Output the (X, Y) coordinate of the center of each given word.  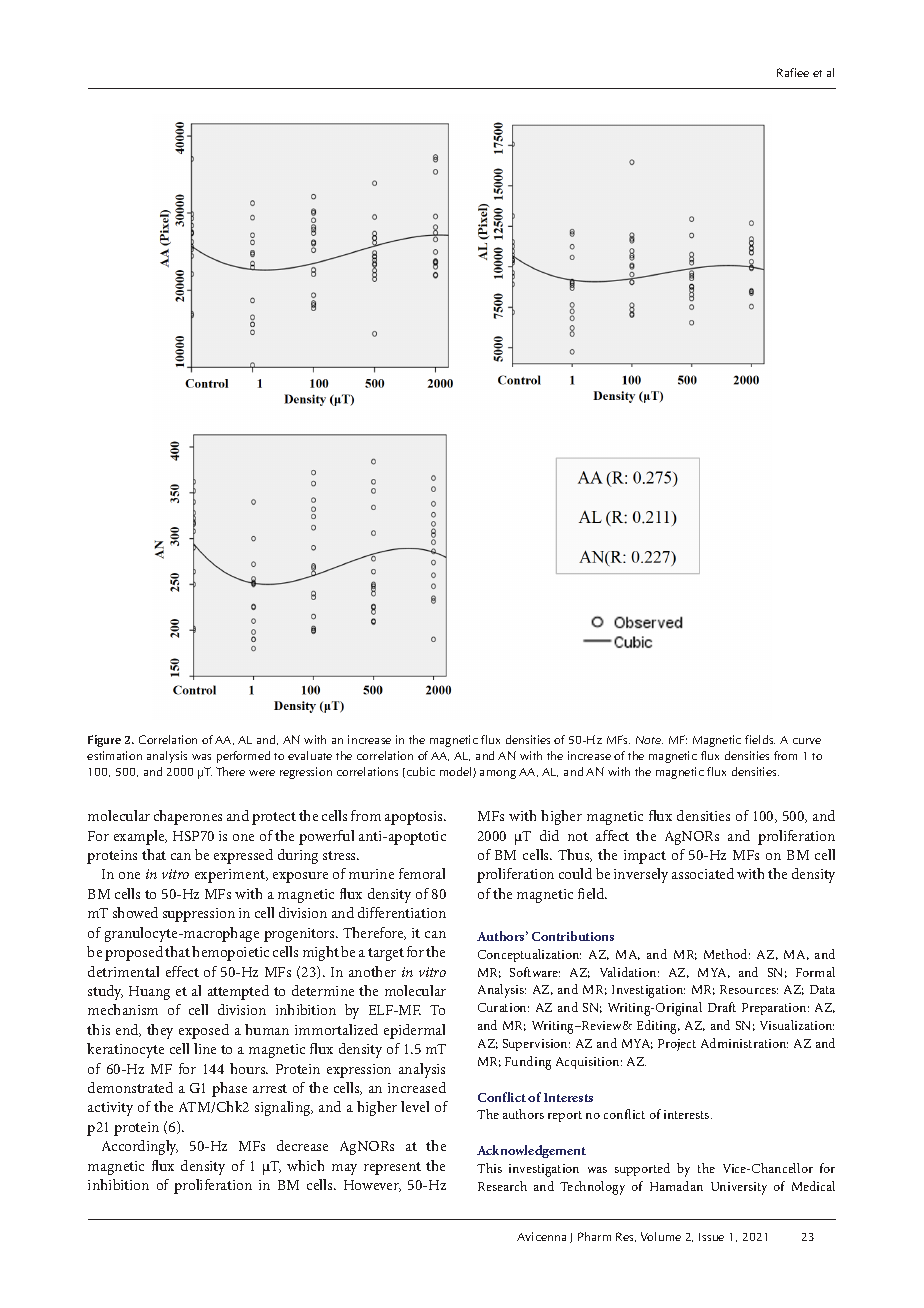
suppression (199, 915)
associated (703, 873)
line (205, 1048)
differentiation (402, 912)
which (305, 1165)
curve (807, 741)
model (457, 772)
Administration (744, 1043)
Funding (528, 1063)
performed (243, 757)
